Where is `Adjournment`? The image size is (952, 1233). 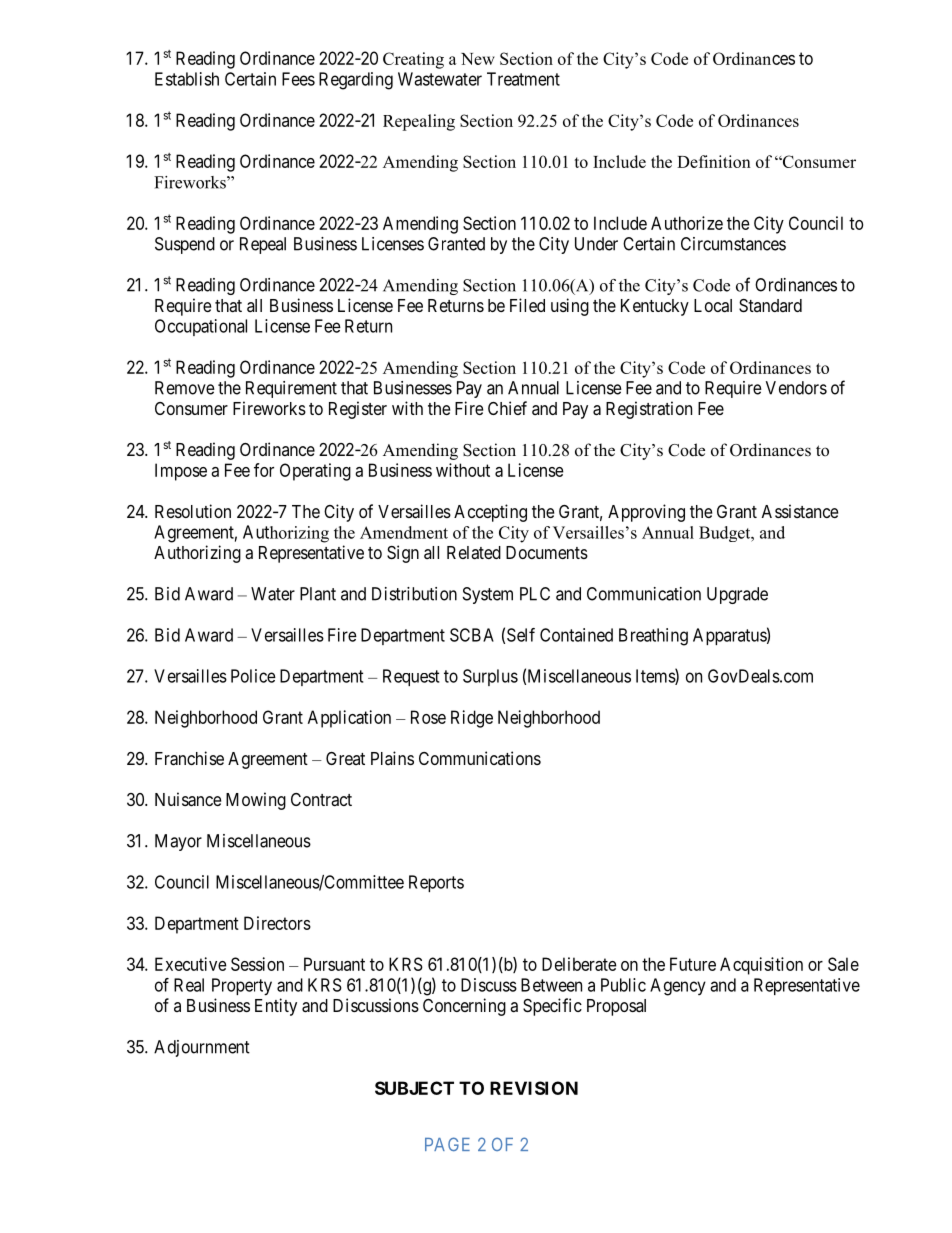
Adjournment is located at coordinates (202, 1048).
